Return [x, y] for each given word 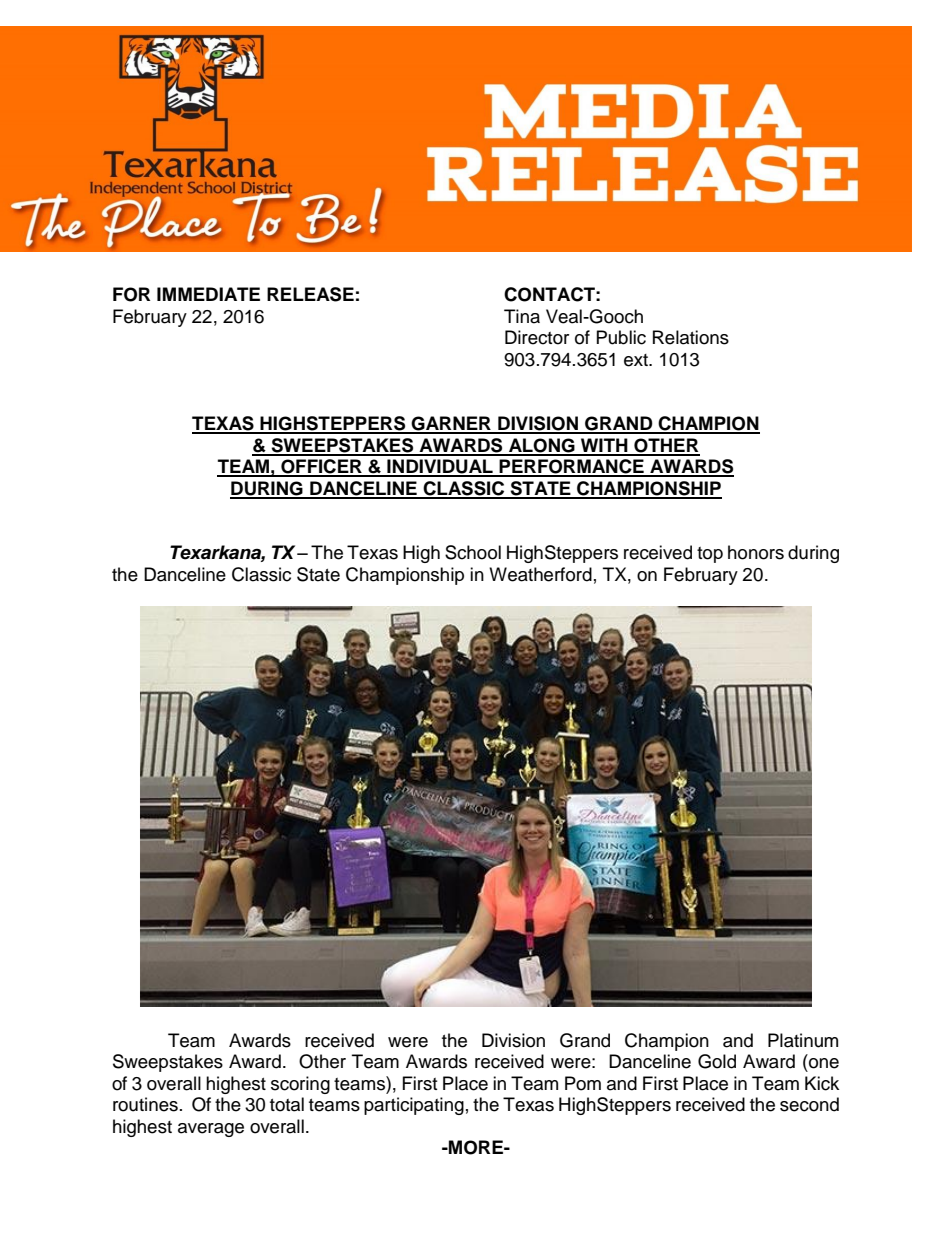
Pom [583, 1083]
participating [414, 1106]
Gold [717, 1061]
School [473, 552]
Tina [522, 316]
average [211, 1130]
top [710, 555]
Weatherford [540, 574]
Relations [691, 337]
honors [756, 552]
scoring [300, 1085]
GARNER [451, 424]
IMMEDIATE [208, 294]
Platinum [803, 1040]
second [809, 1104]
